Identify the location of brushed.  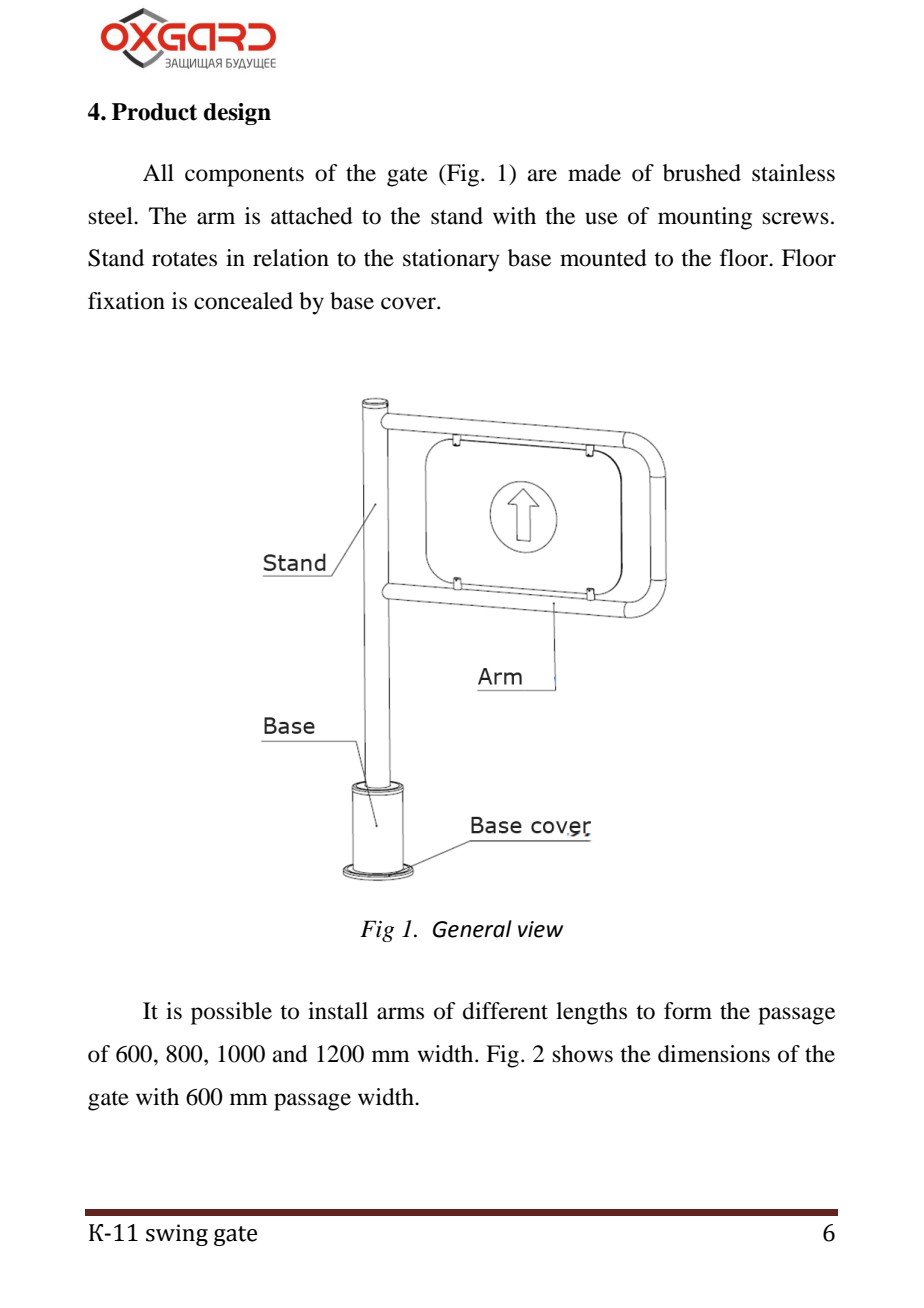
(702, 173).
